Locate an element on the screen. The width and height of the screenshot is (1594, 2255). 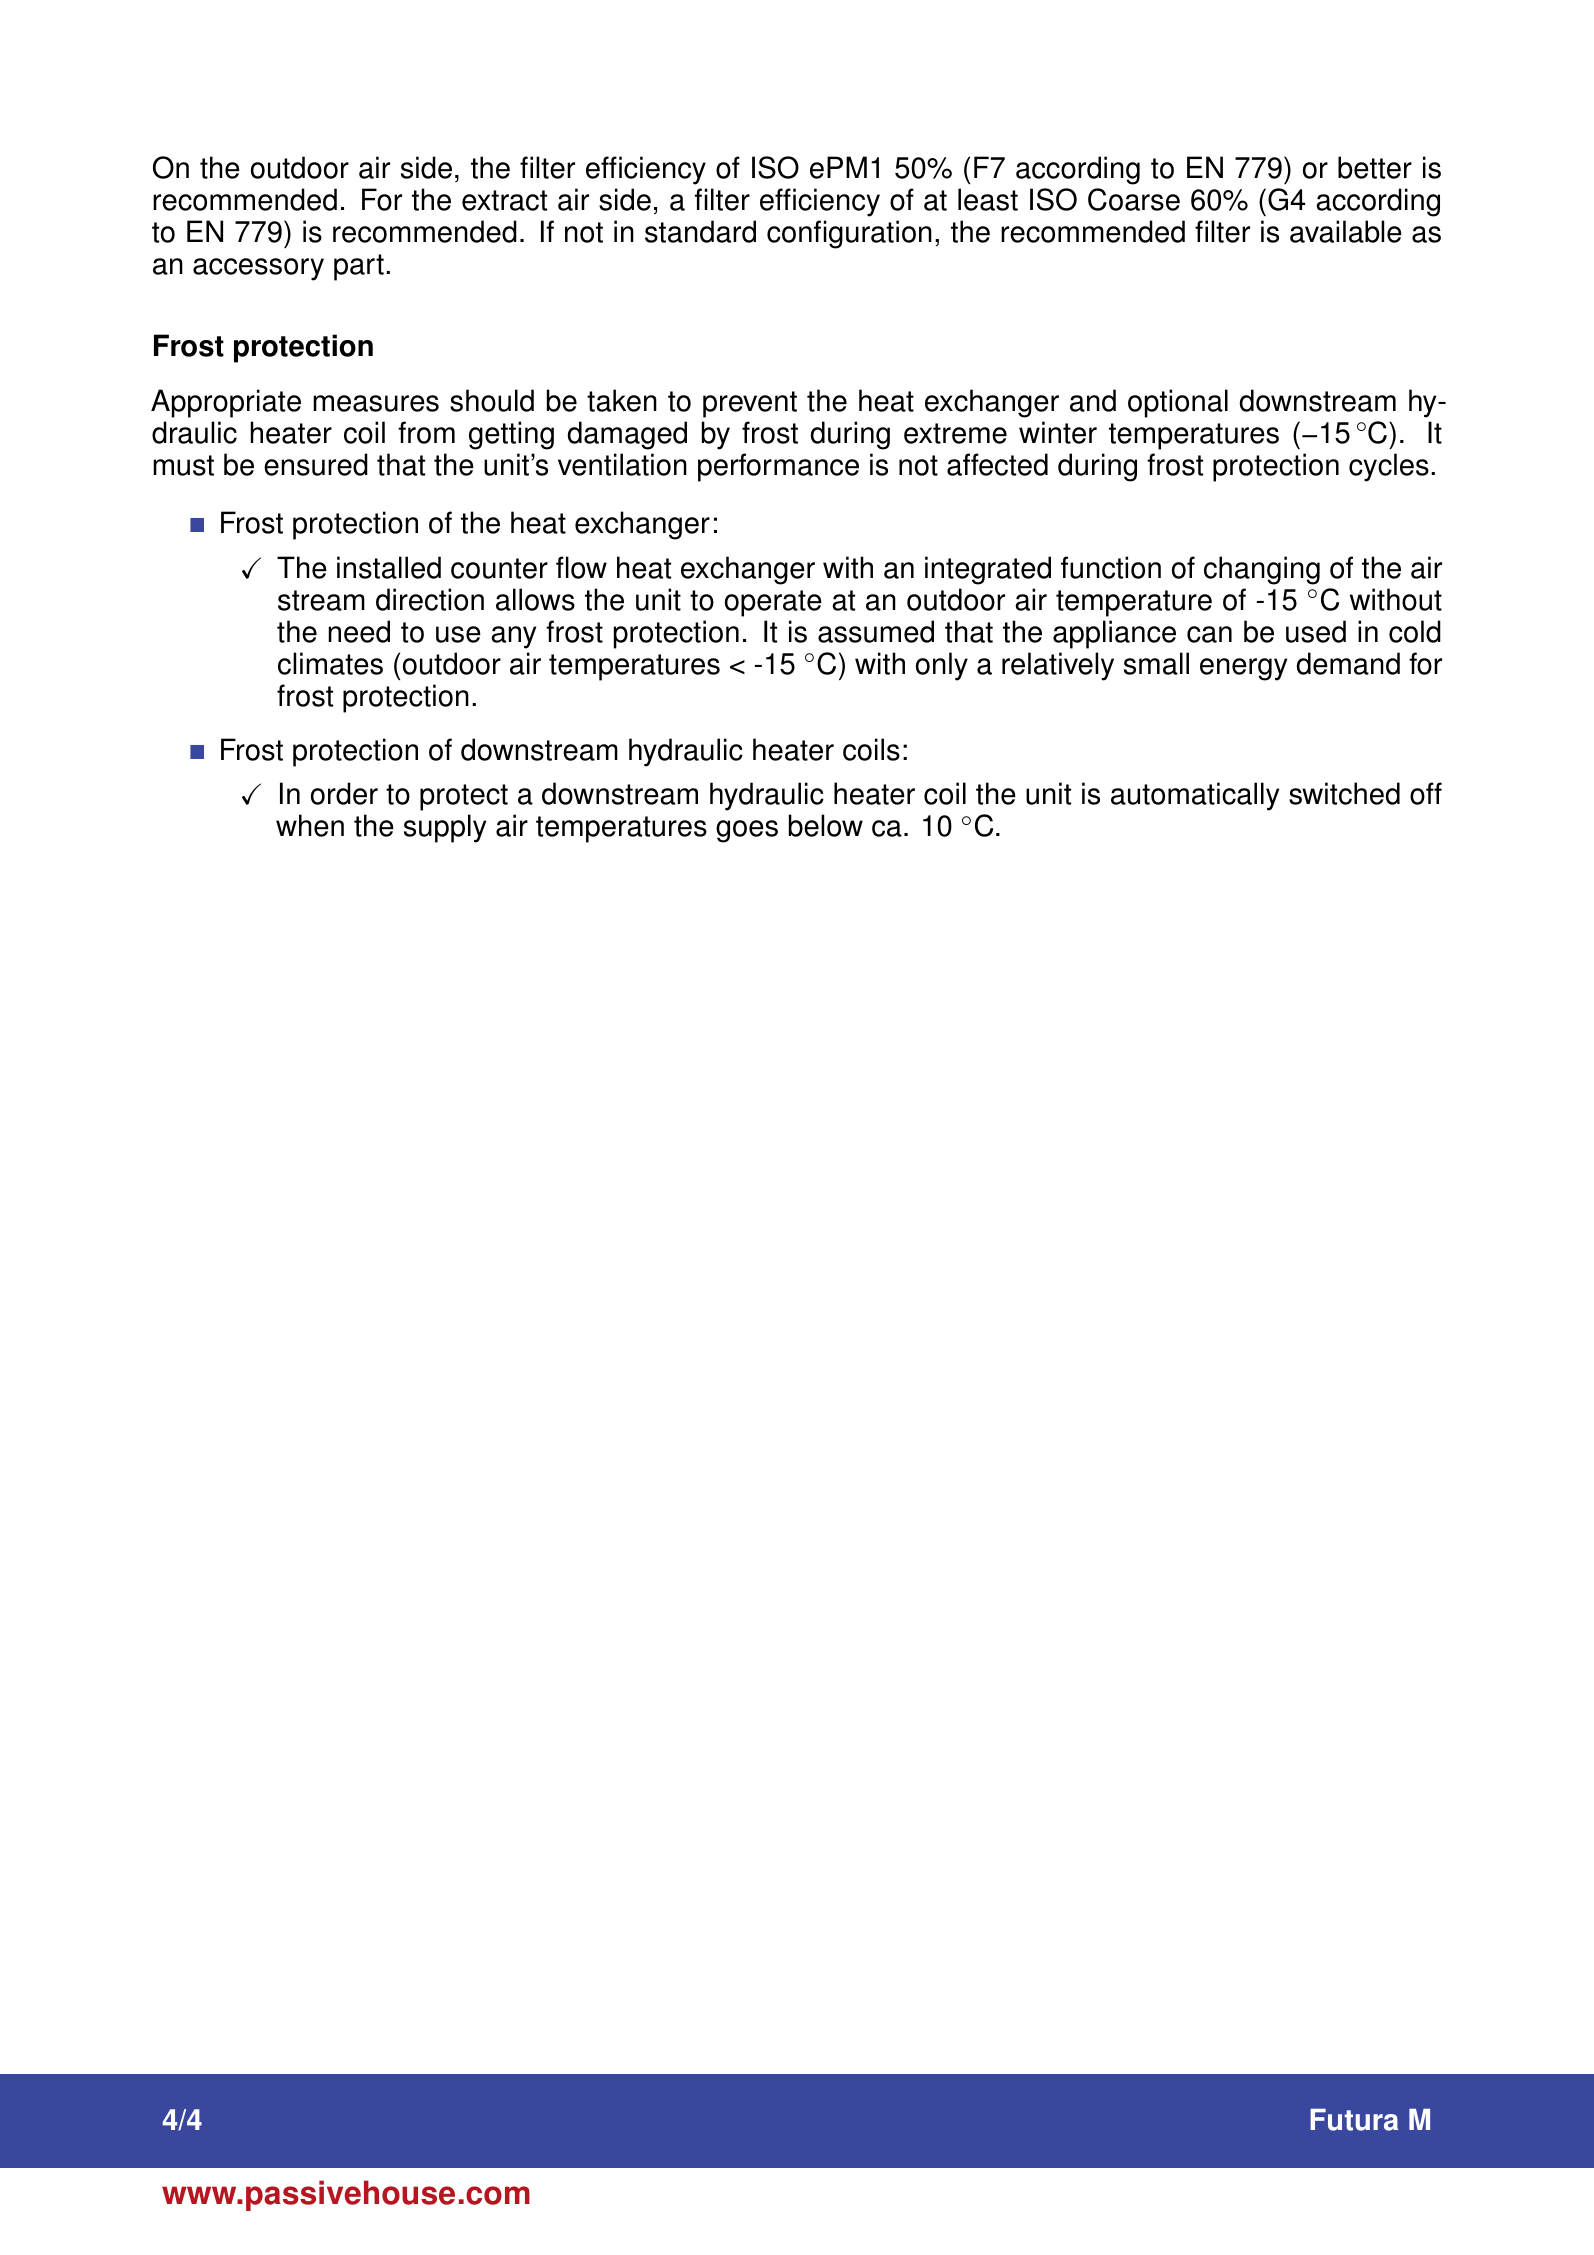
standard is located at coordinates (700, 231).
